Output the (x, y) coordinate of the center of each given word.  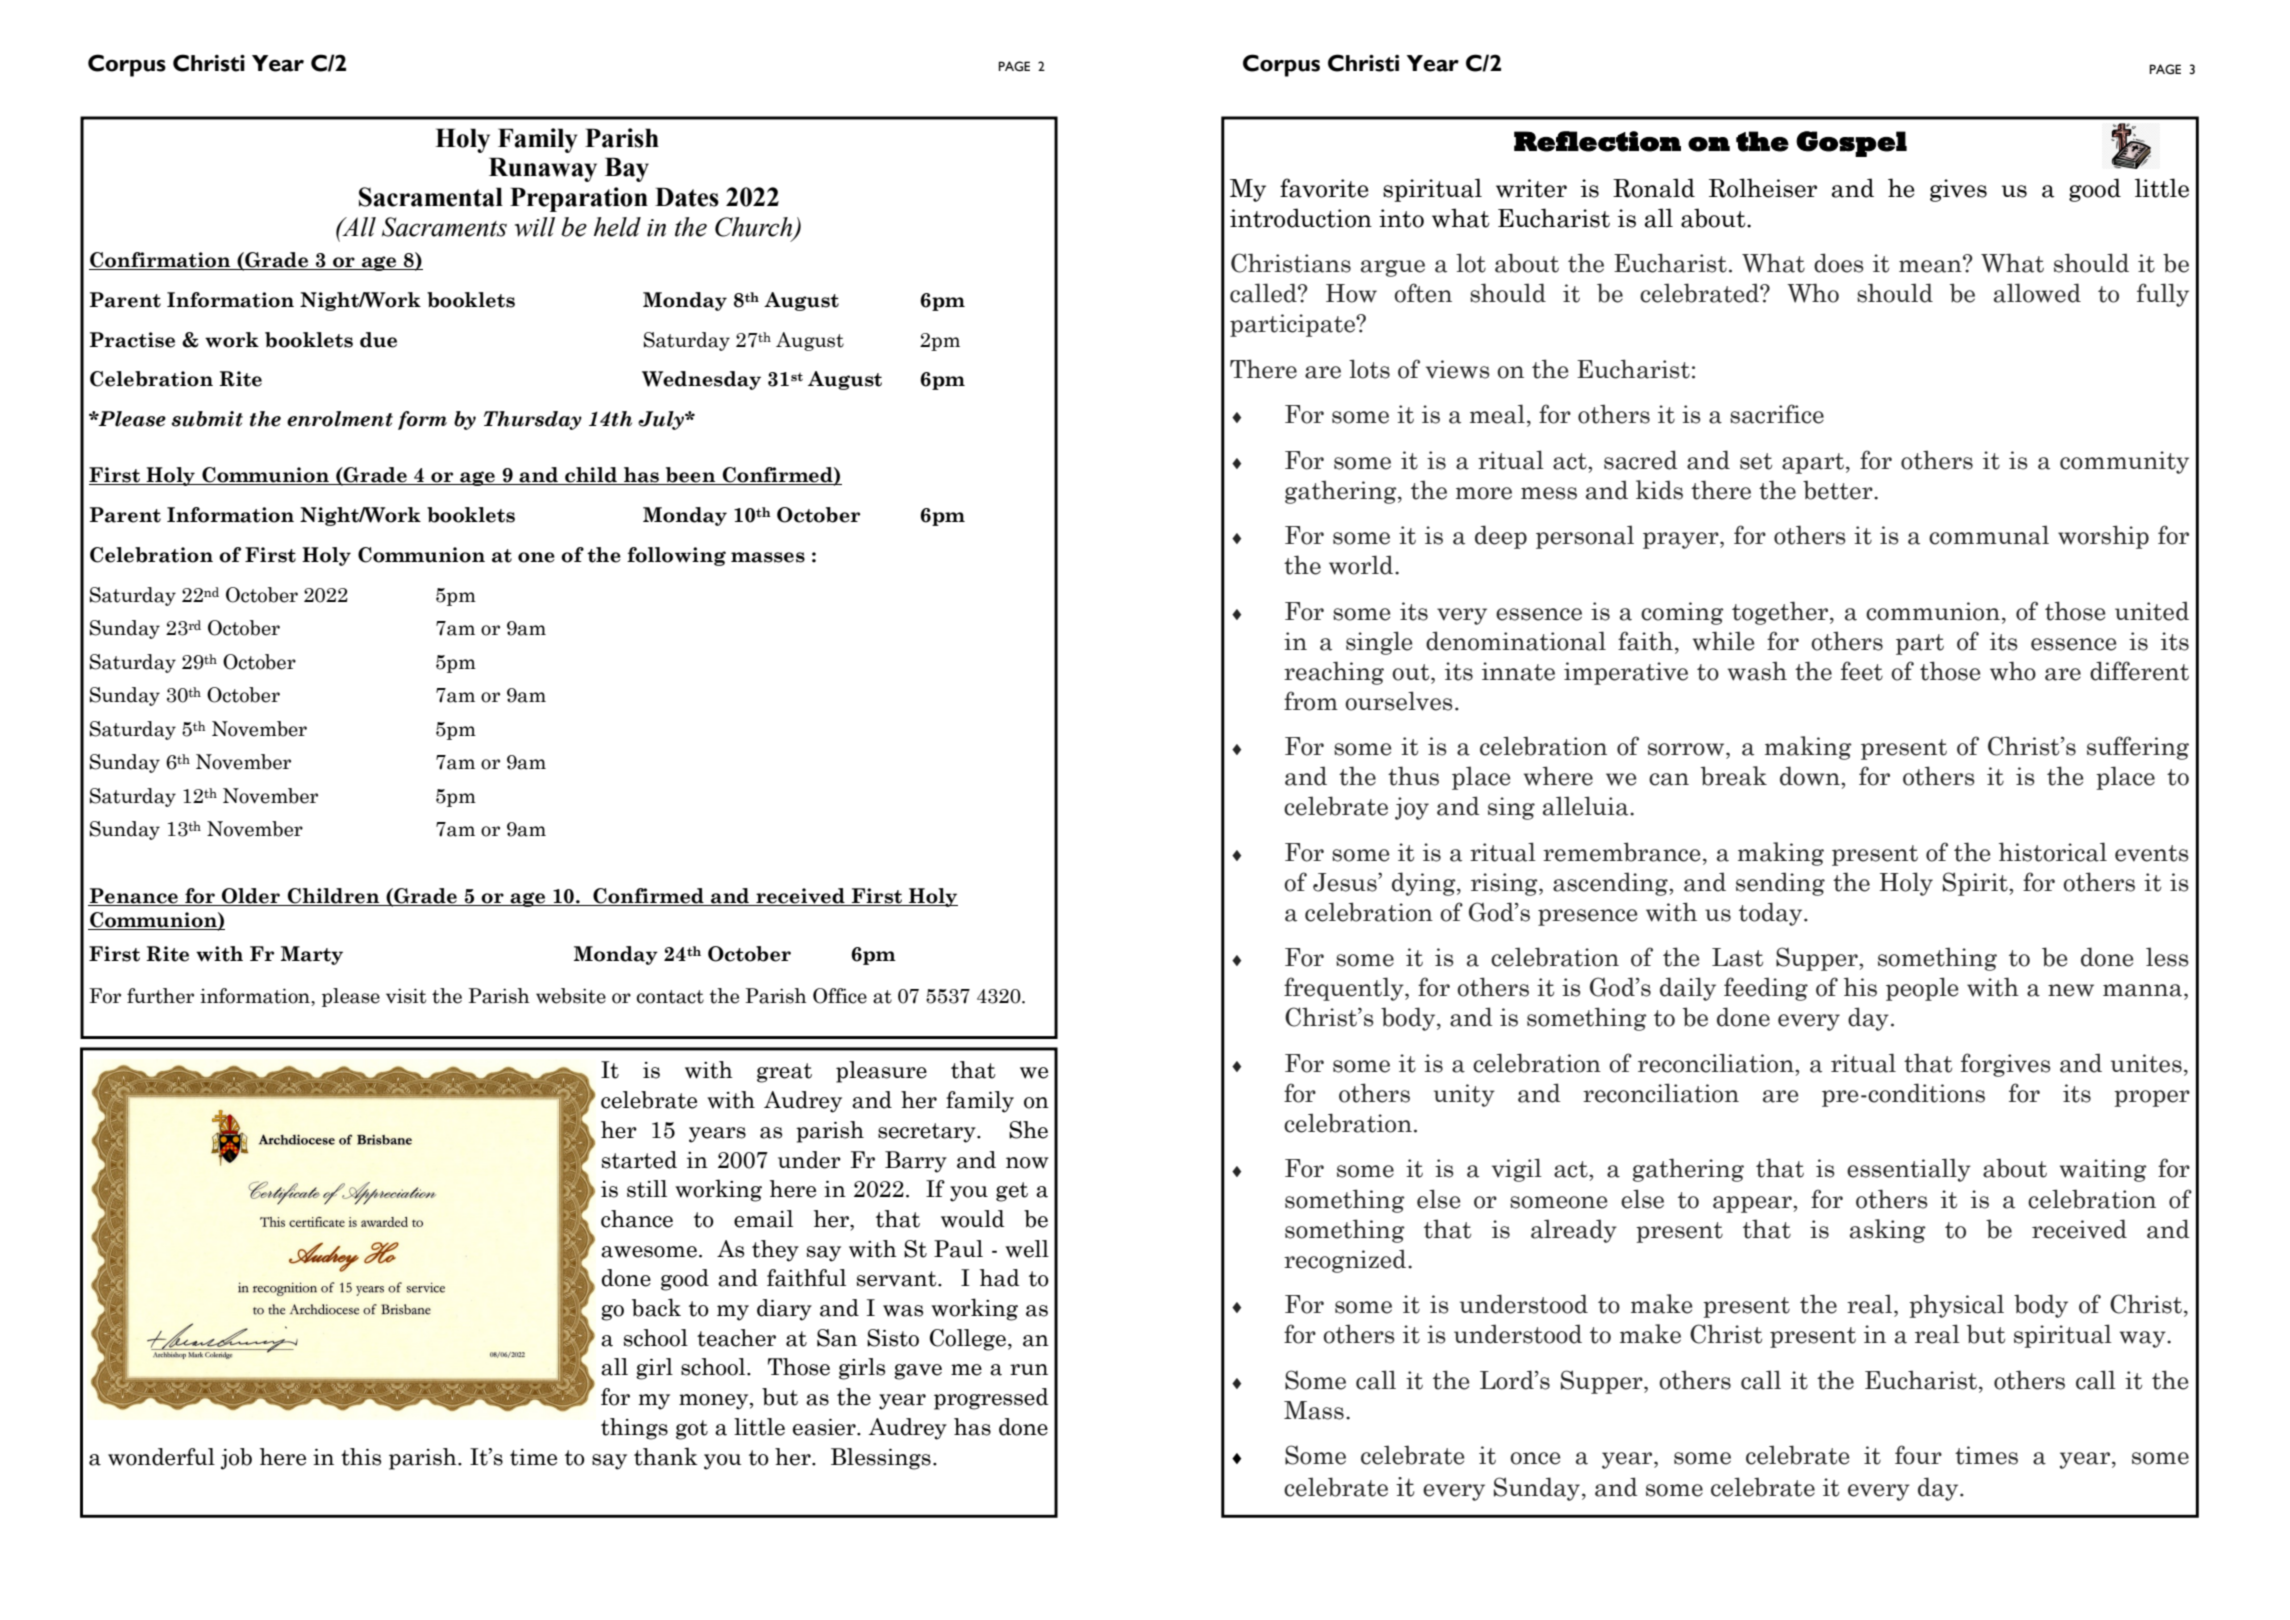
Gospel (1851, 144)
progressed (991, 1399)
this (361, 1457)
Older (251, 897)
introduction (1301, 218)
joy (1412, 808)
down (1811, 776)
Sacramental (431, 197)
